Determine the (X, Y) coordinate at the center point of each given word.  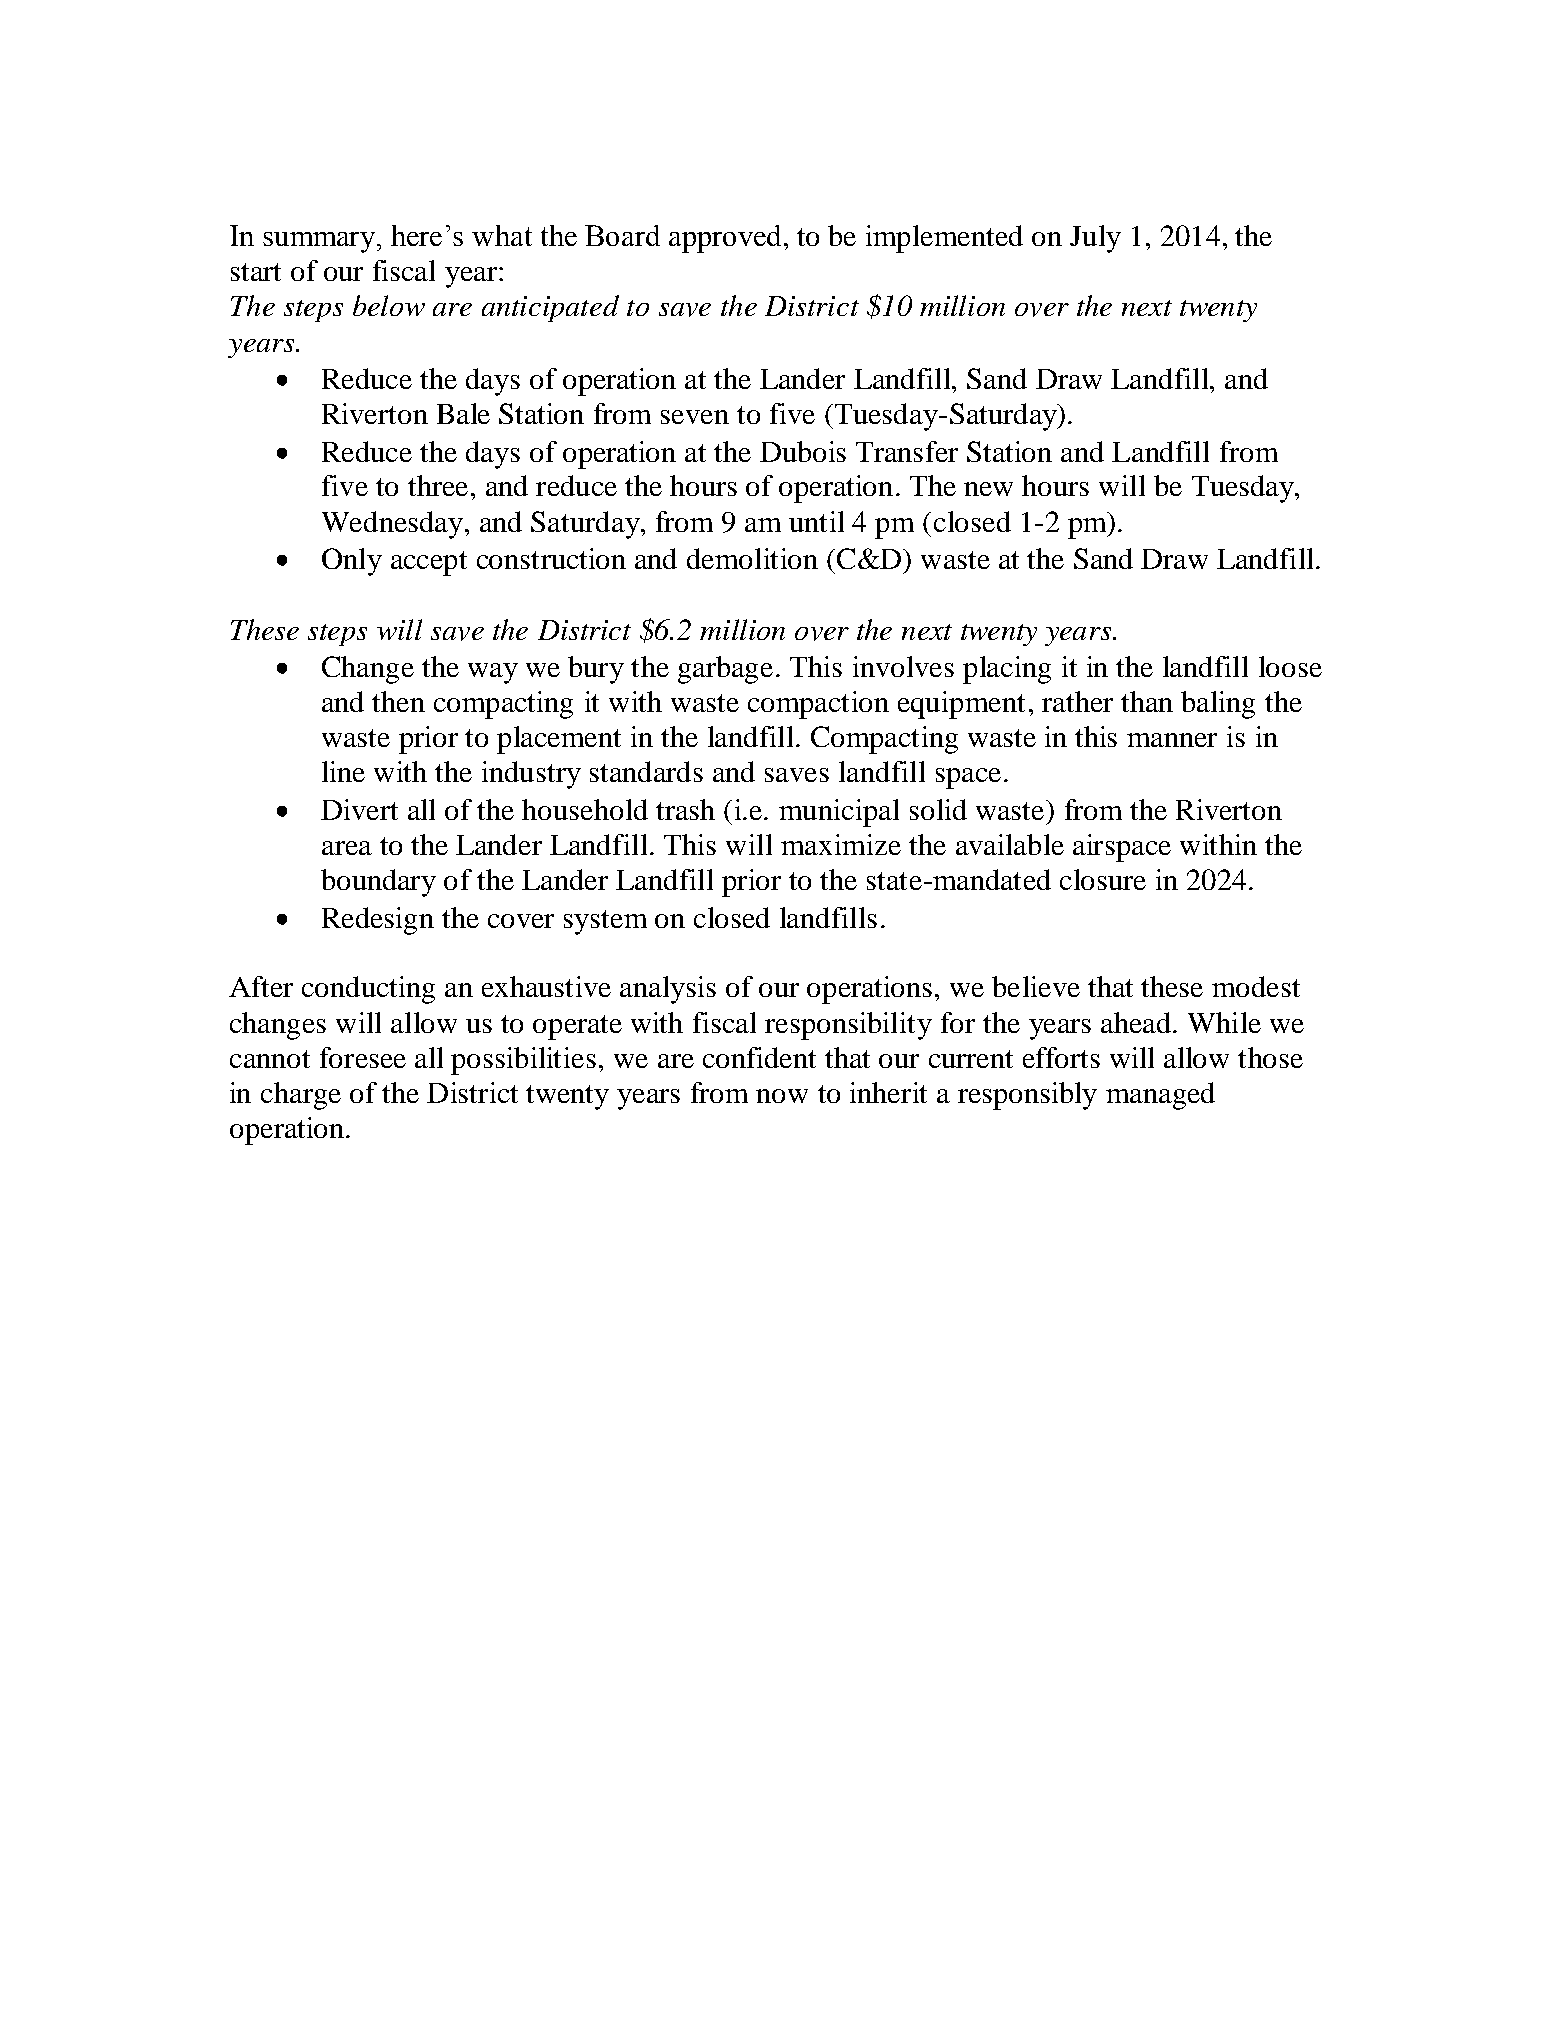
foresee (363, 1057)
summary (320, 242)
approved (725, 239)
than (1147, 701)
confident (759, 1057)
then (398, 701)
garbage (725, 670)
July (1095, 239)
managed (1160, 1096)
